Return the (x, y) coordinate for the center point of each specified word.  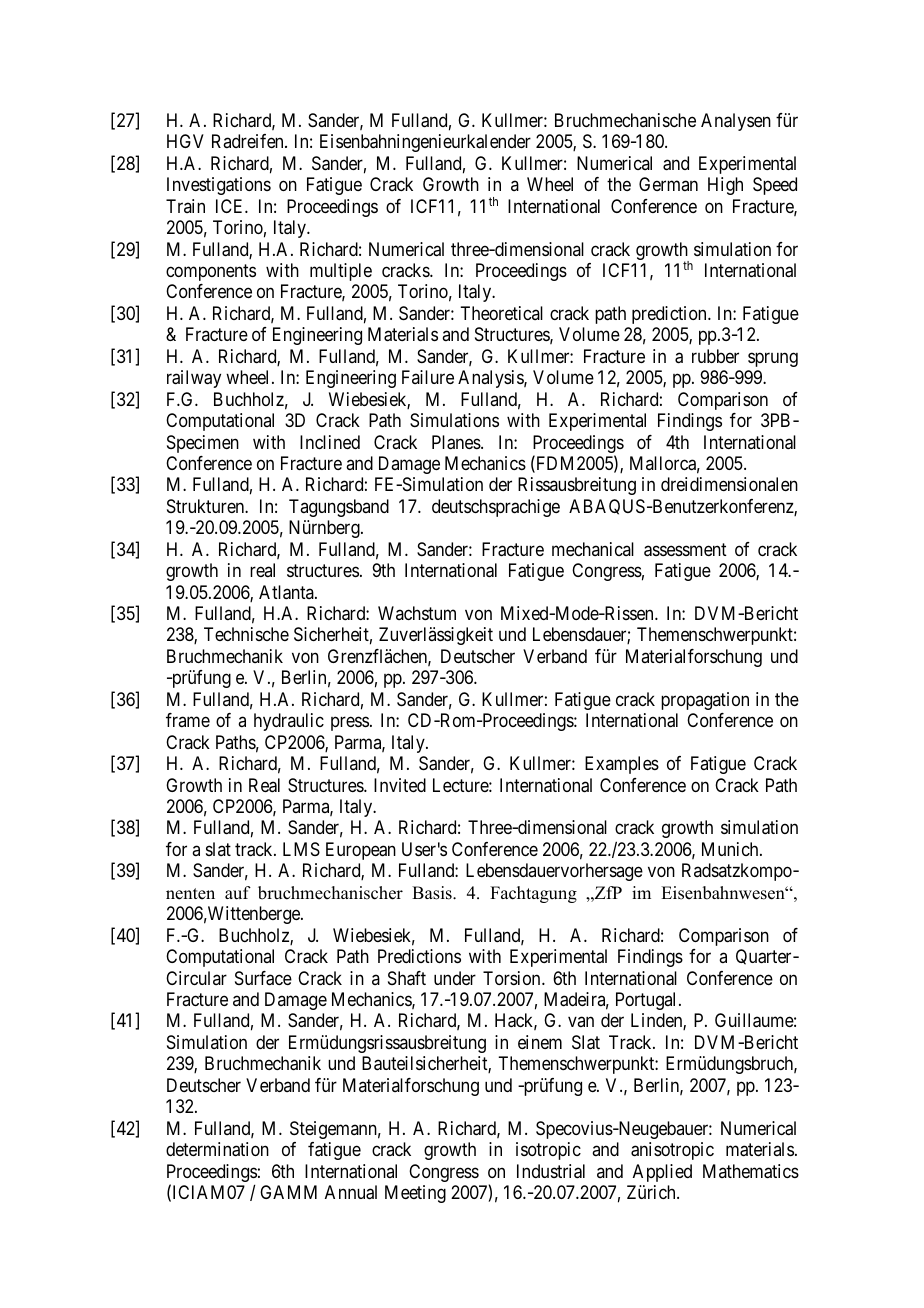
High (725, 186)
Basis (433, 893)
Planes (457, 442)
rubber (715, 356)
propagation (705, 701)
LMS (301, 849)
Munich (731, 849)
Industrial (551, 1171)
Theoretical (501, 313)
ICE (231, 206)
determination (217, 1149)
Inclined (330, 442)
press (350, 724)
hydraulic (289, 722)
